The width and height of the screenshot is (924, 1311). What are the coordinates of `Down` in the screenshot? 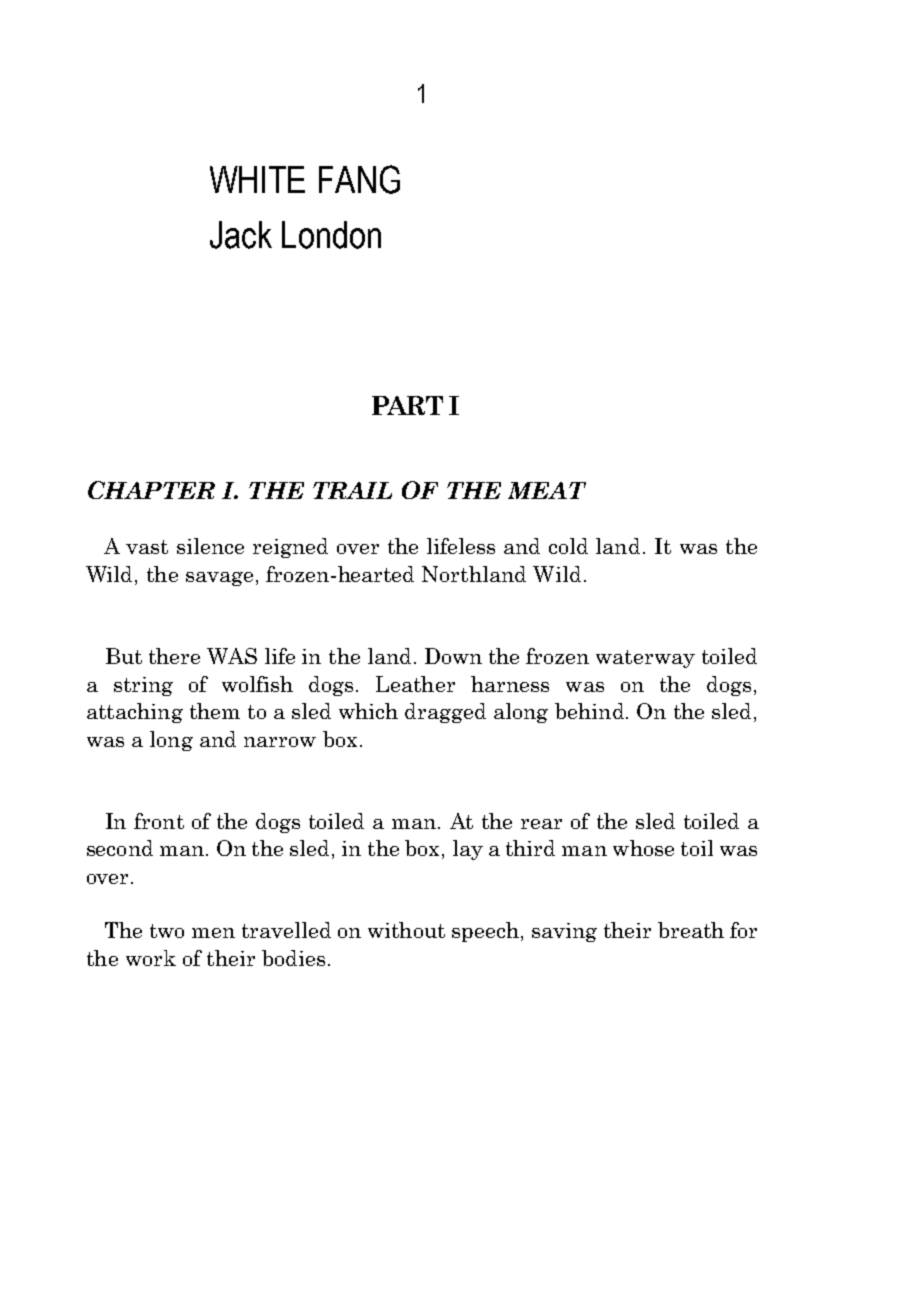 It's located at (453, 656).
